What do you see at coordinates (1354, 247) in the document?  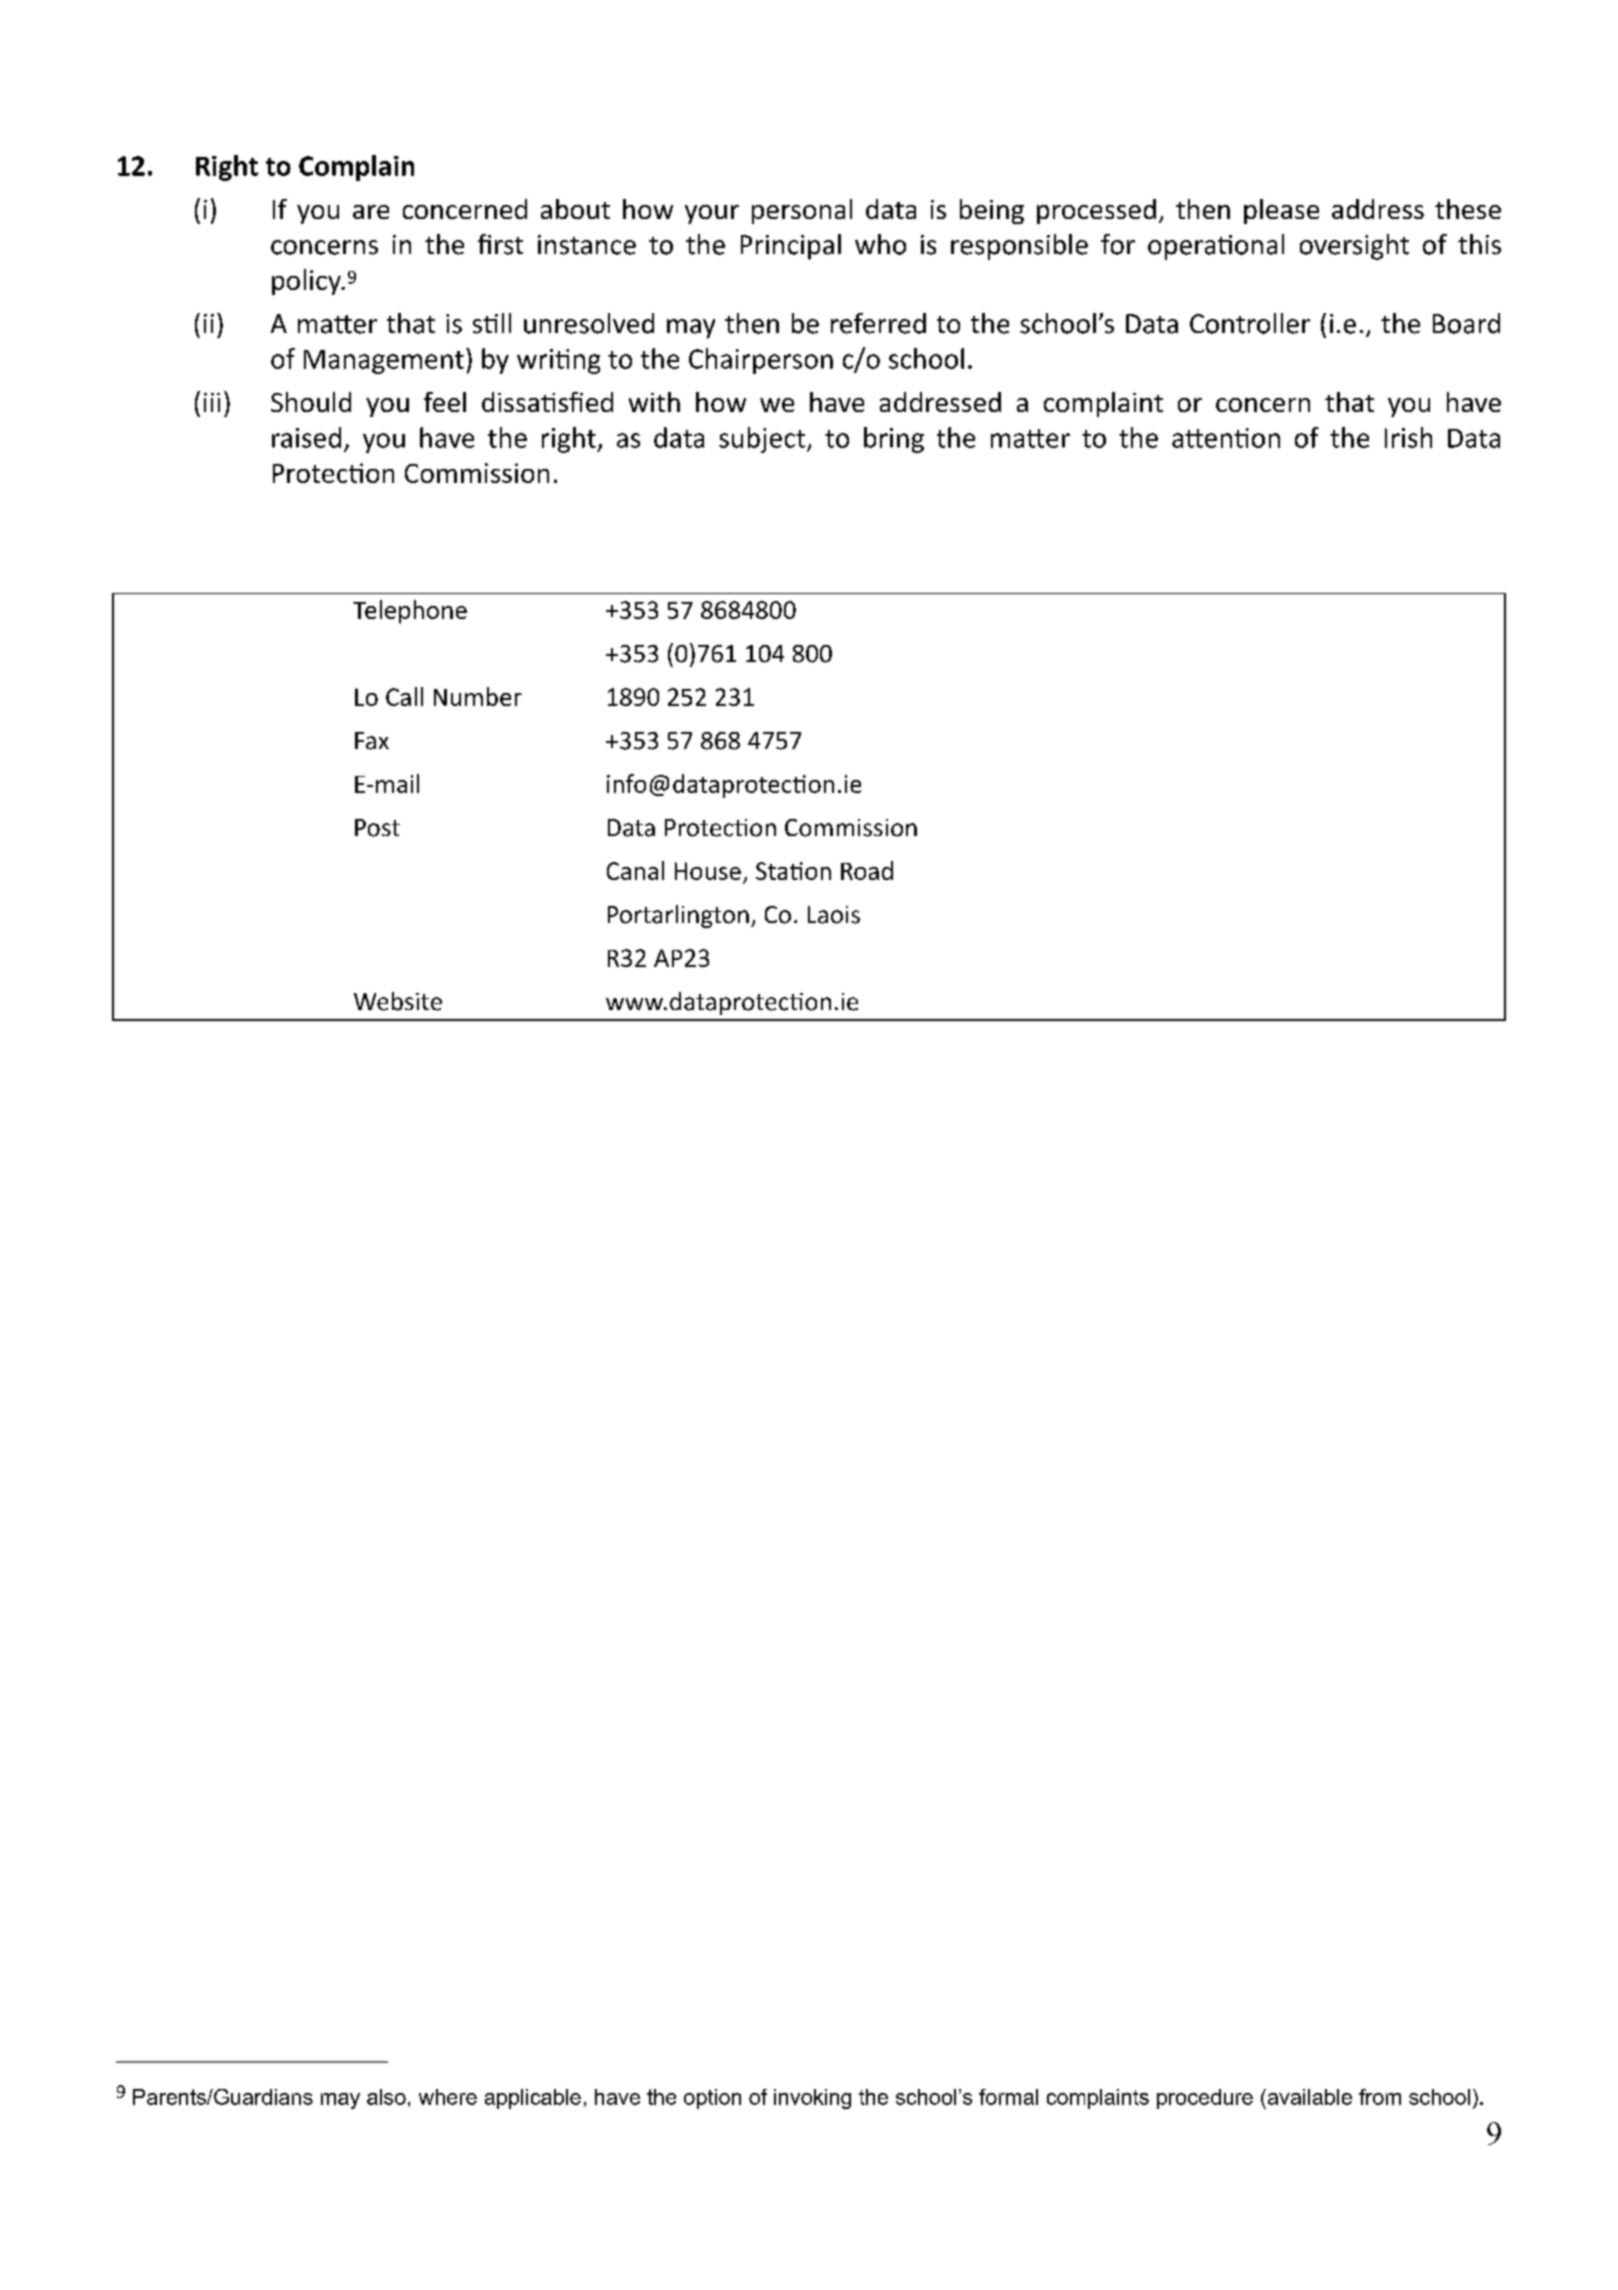 I see `oversight` at bounding box center [1354, 247].
